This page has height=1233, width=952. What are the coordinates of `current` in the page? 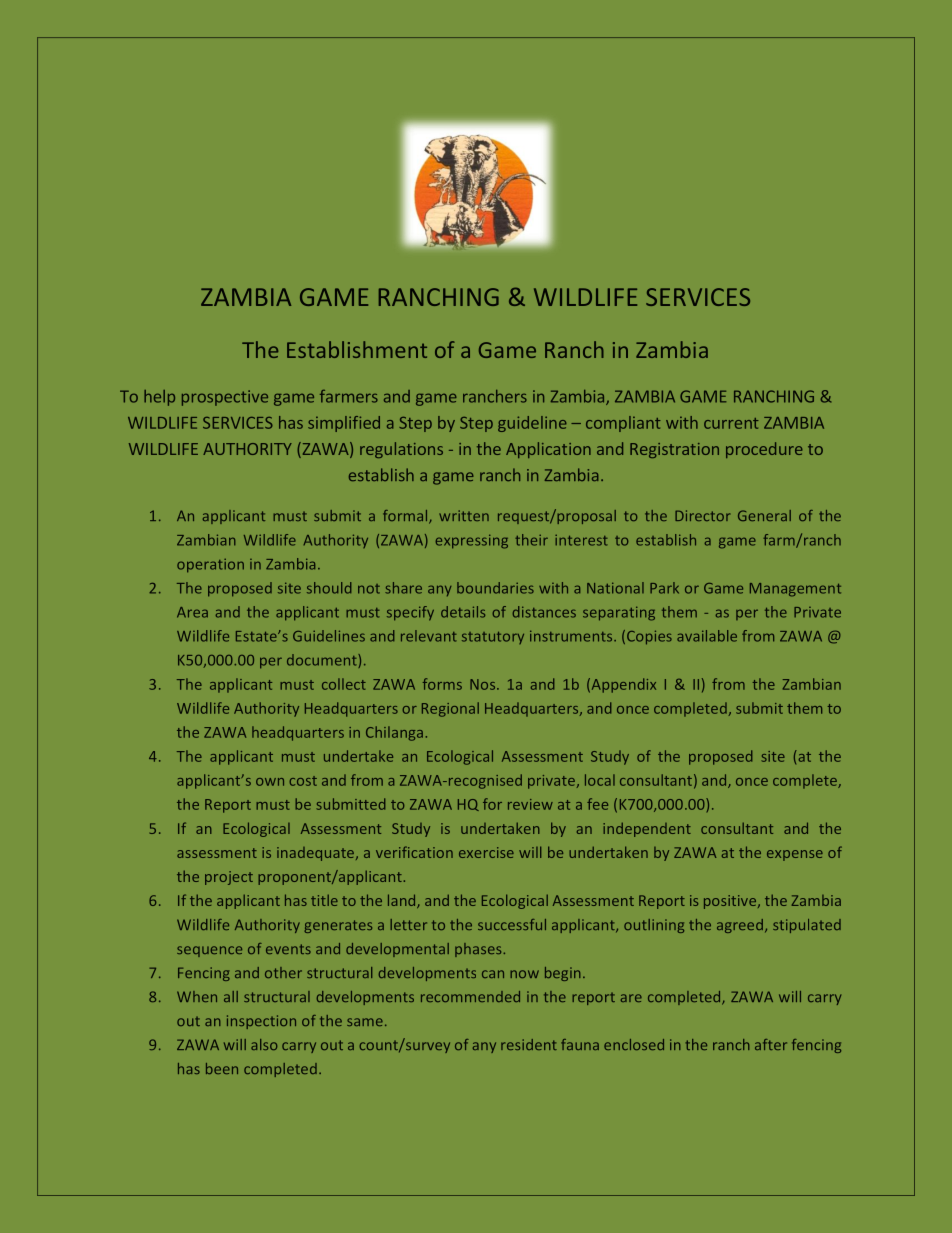 It's located at (731, 423).
